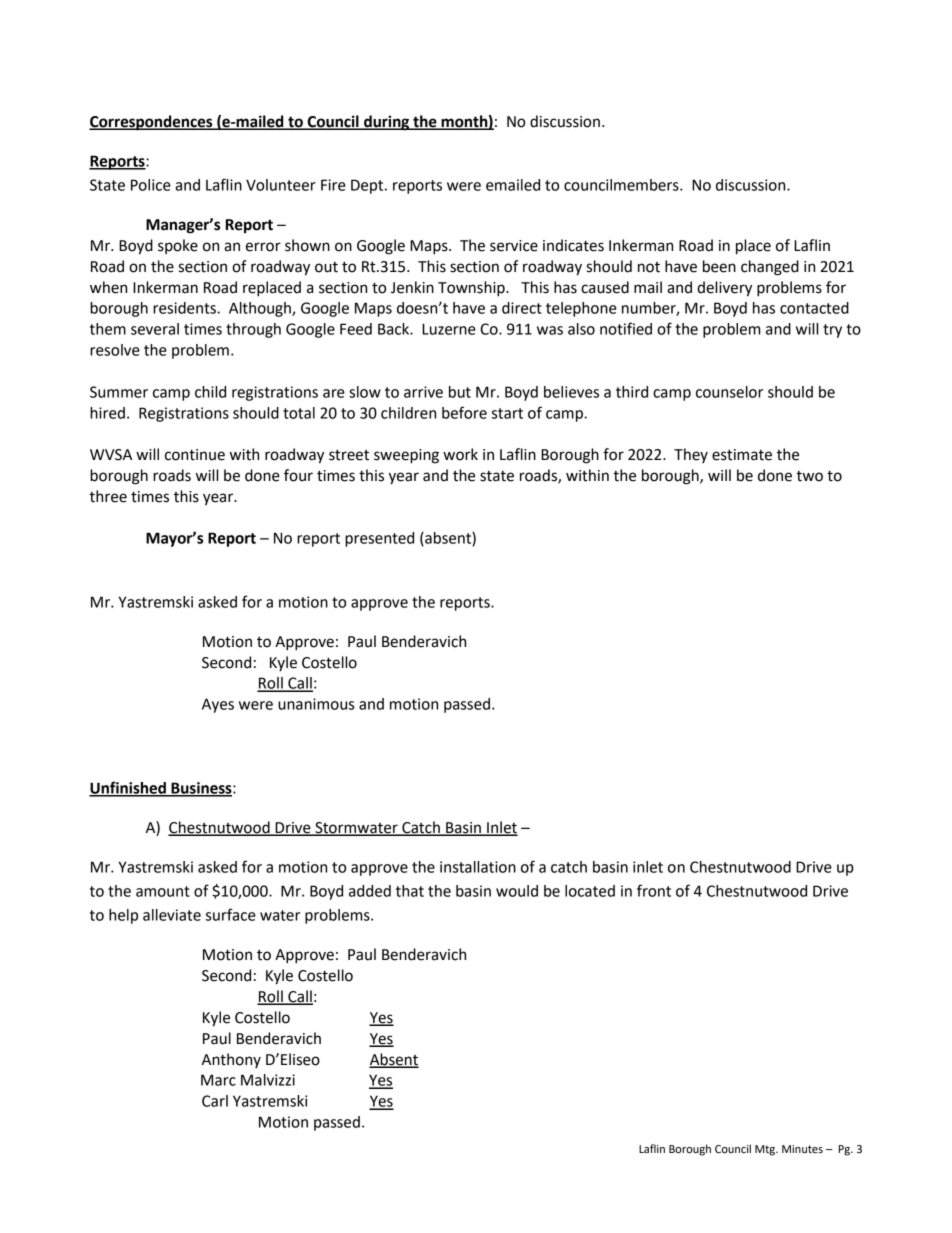  Describe the element at coordinates (742, 455) in the screenshot. I see `estimate` at that location.
